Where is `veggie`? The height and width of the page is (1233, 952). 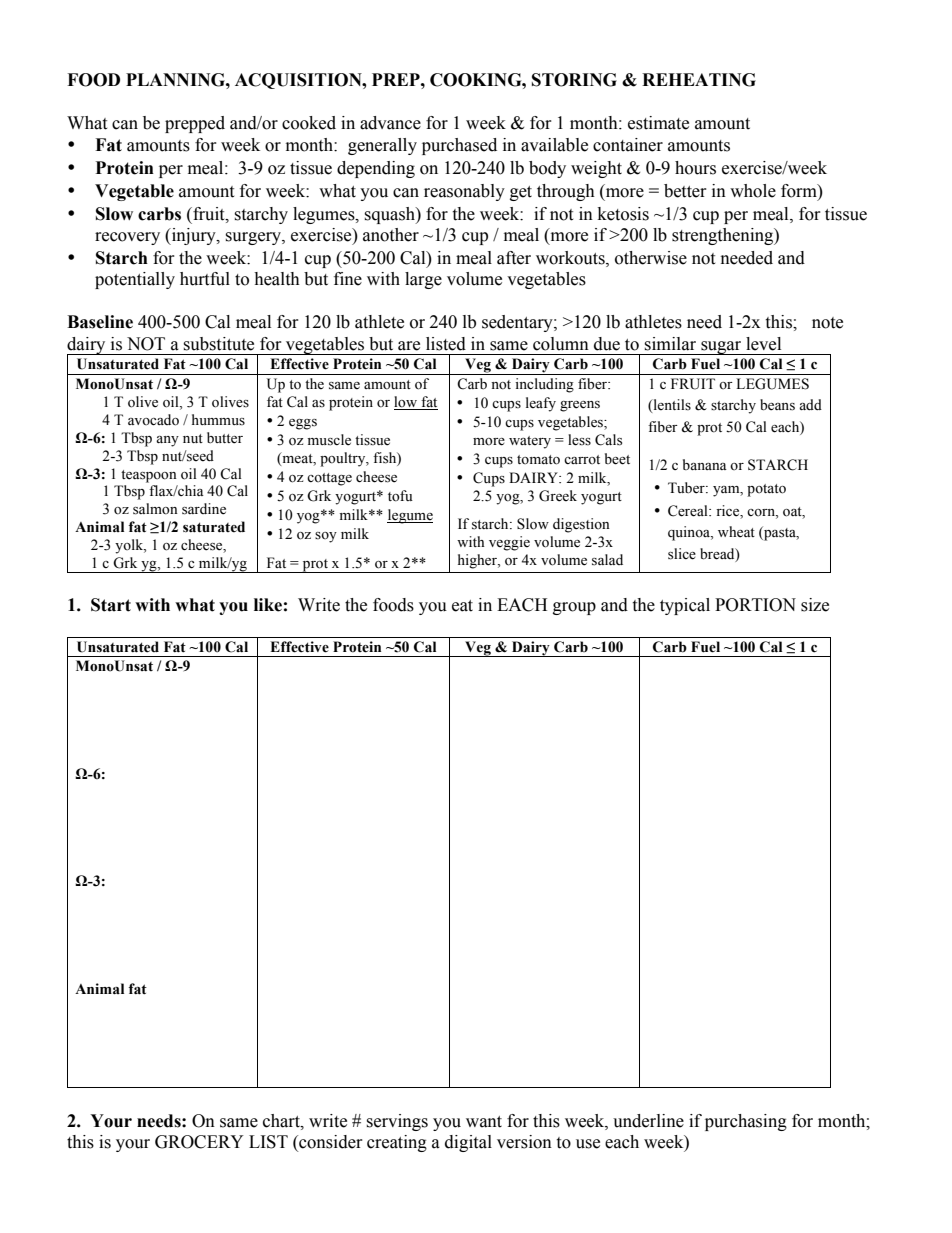 veggie is located at coordinates (509, 543).
